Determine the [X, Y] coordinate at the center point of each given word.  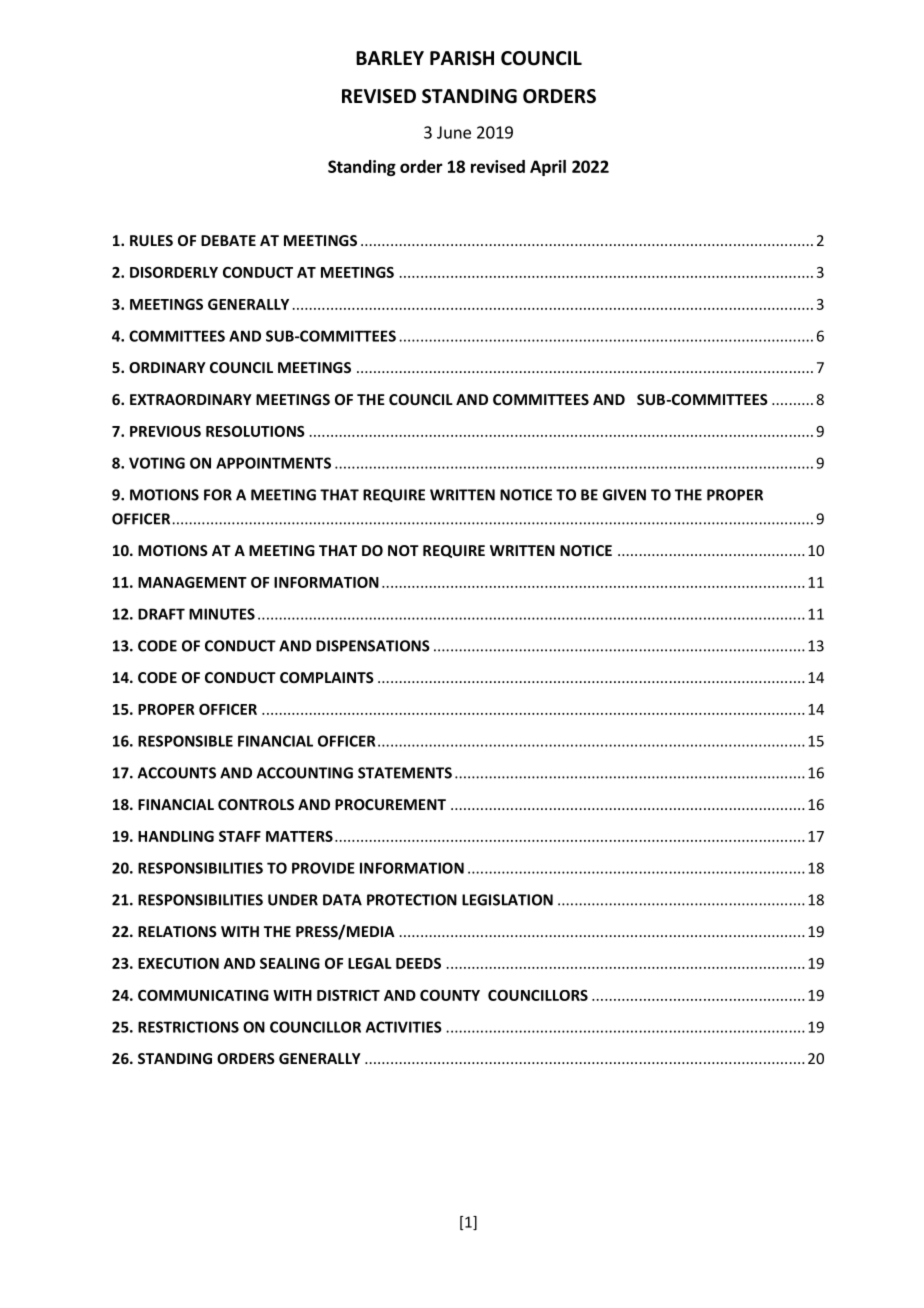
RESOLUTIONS [255, 431]
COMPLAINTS [327, 677]
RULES [151, 240]
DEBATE [228, 240]
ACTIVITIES [404, 1027]
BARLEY [390, 58]
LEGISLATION [507, 900]
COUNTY [450, 995]
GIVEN [624, 495]
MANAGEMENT [192, 582]
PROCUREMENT [390, 804]
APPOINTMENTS [273, 463]
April [548, 168]
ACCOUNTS [177, 773]
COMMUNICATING [203, 995]
